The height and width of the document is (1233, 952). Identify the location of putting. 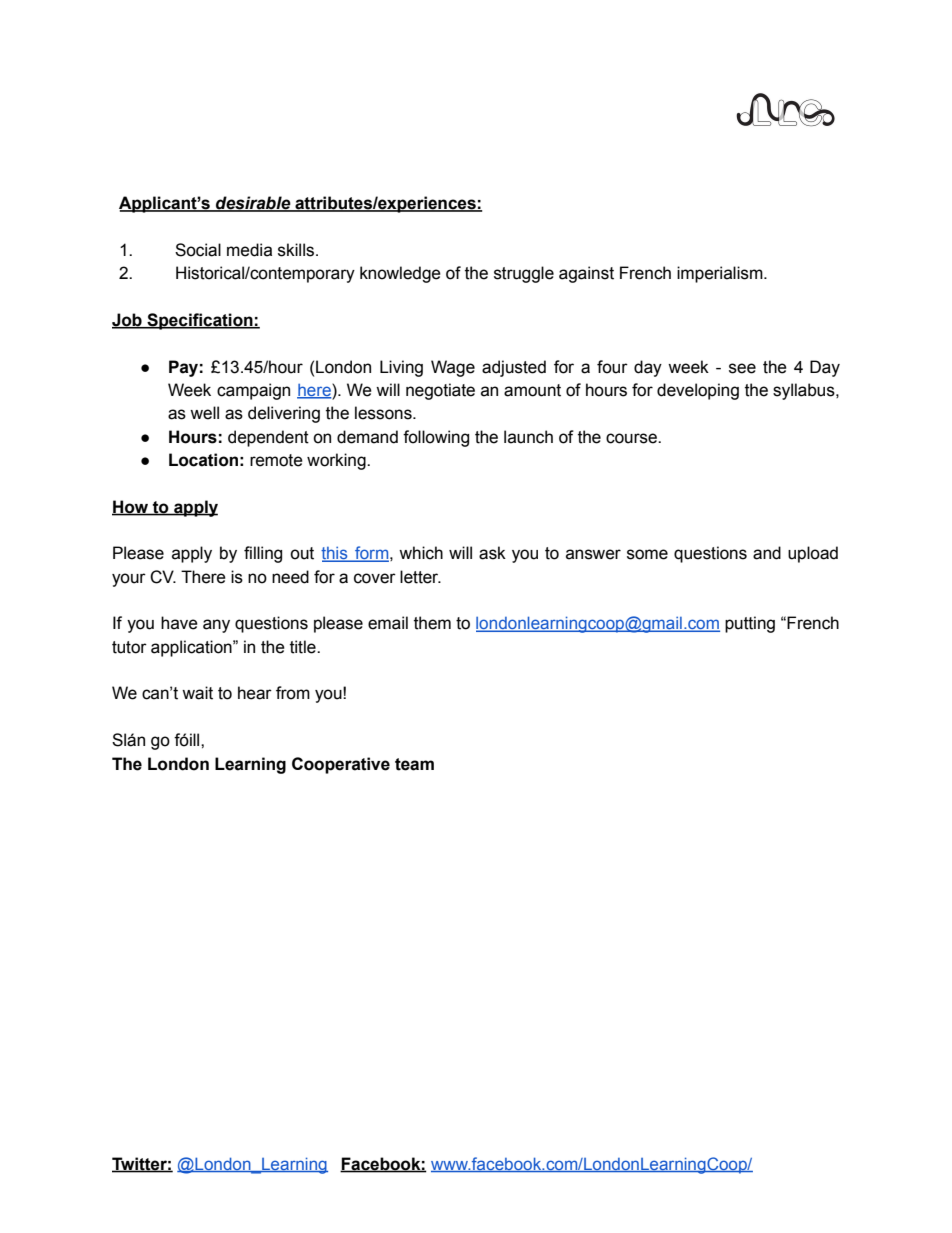
(750, 624).
